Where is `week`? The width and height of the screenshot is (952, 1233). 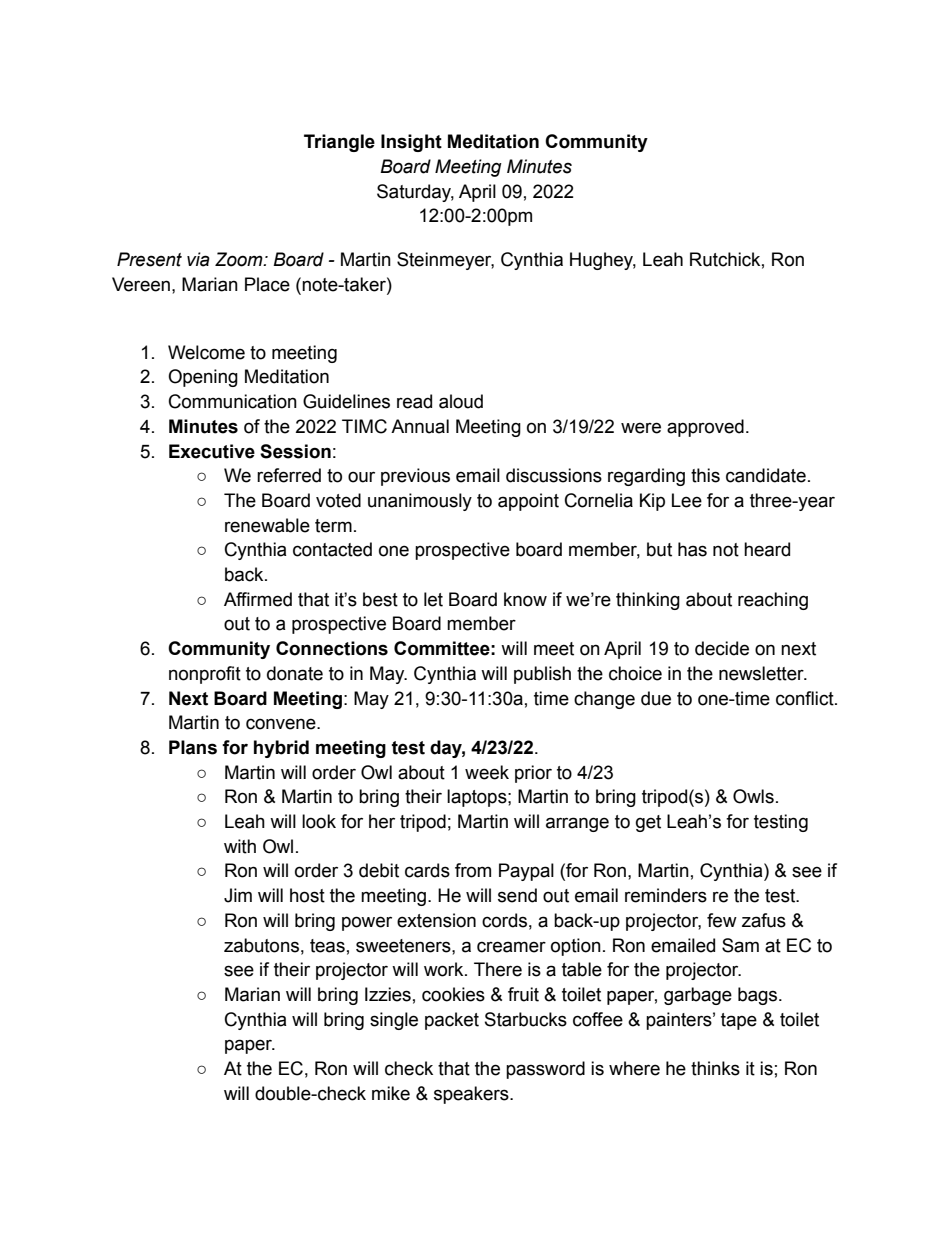 week is located at coordinates (487, 772).
